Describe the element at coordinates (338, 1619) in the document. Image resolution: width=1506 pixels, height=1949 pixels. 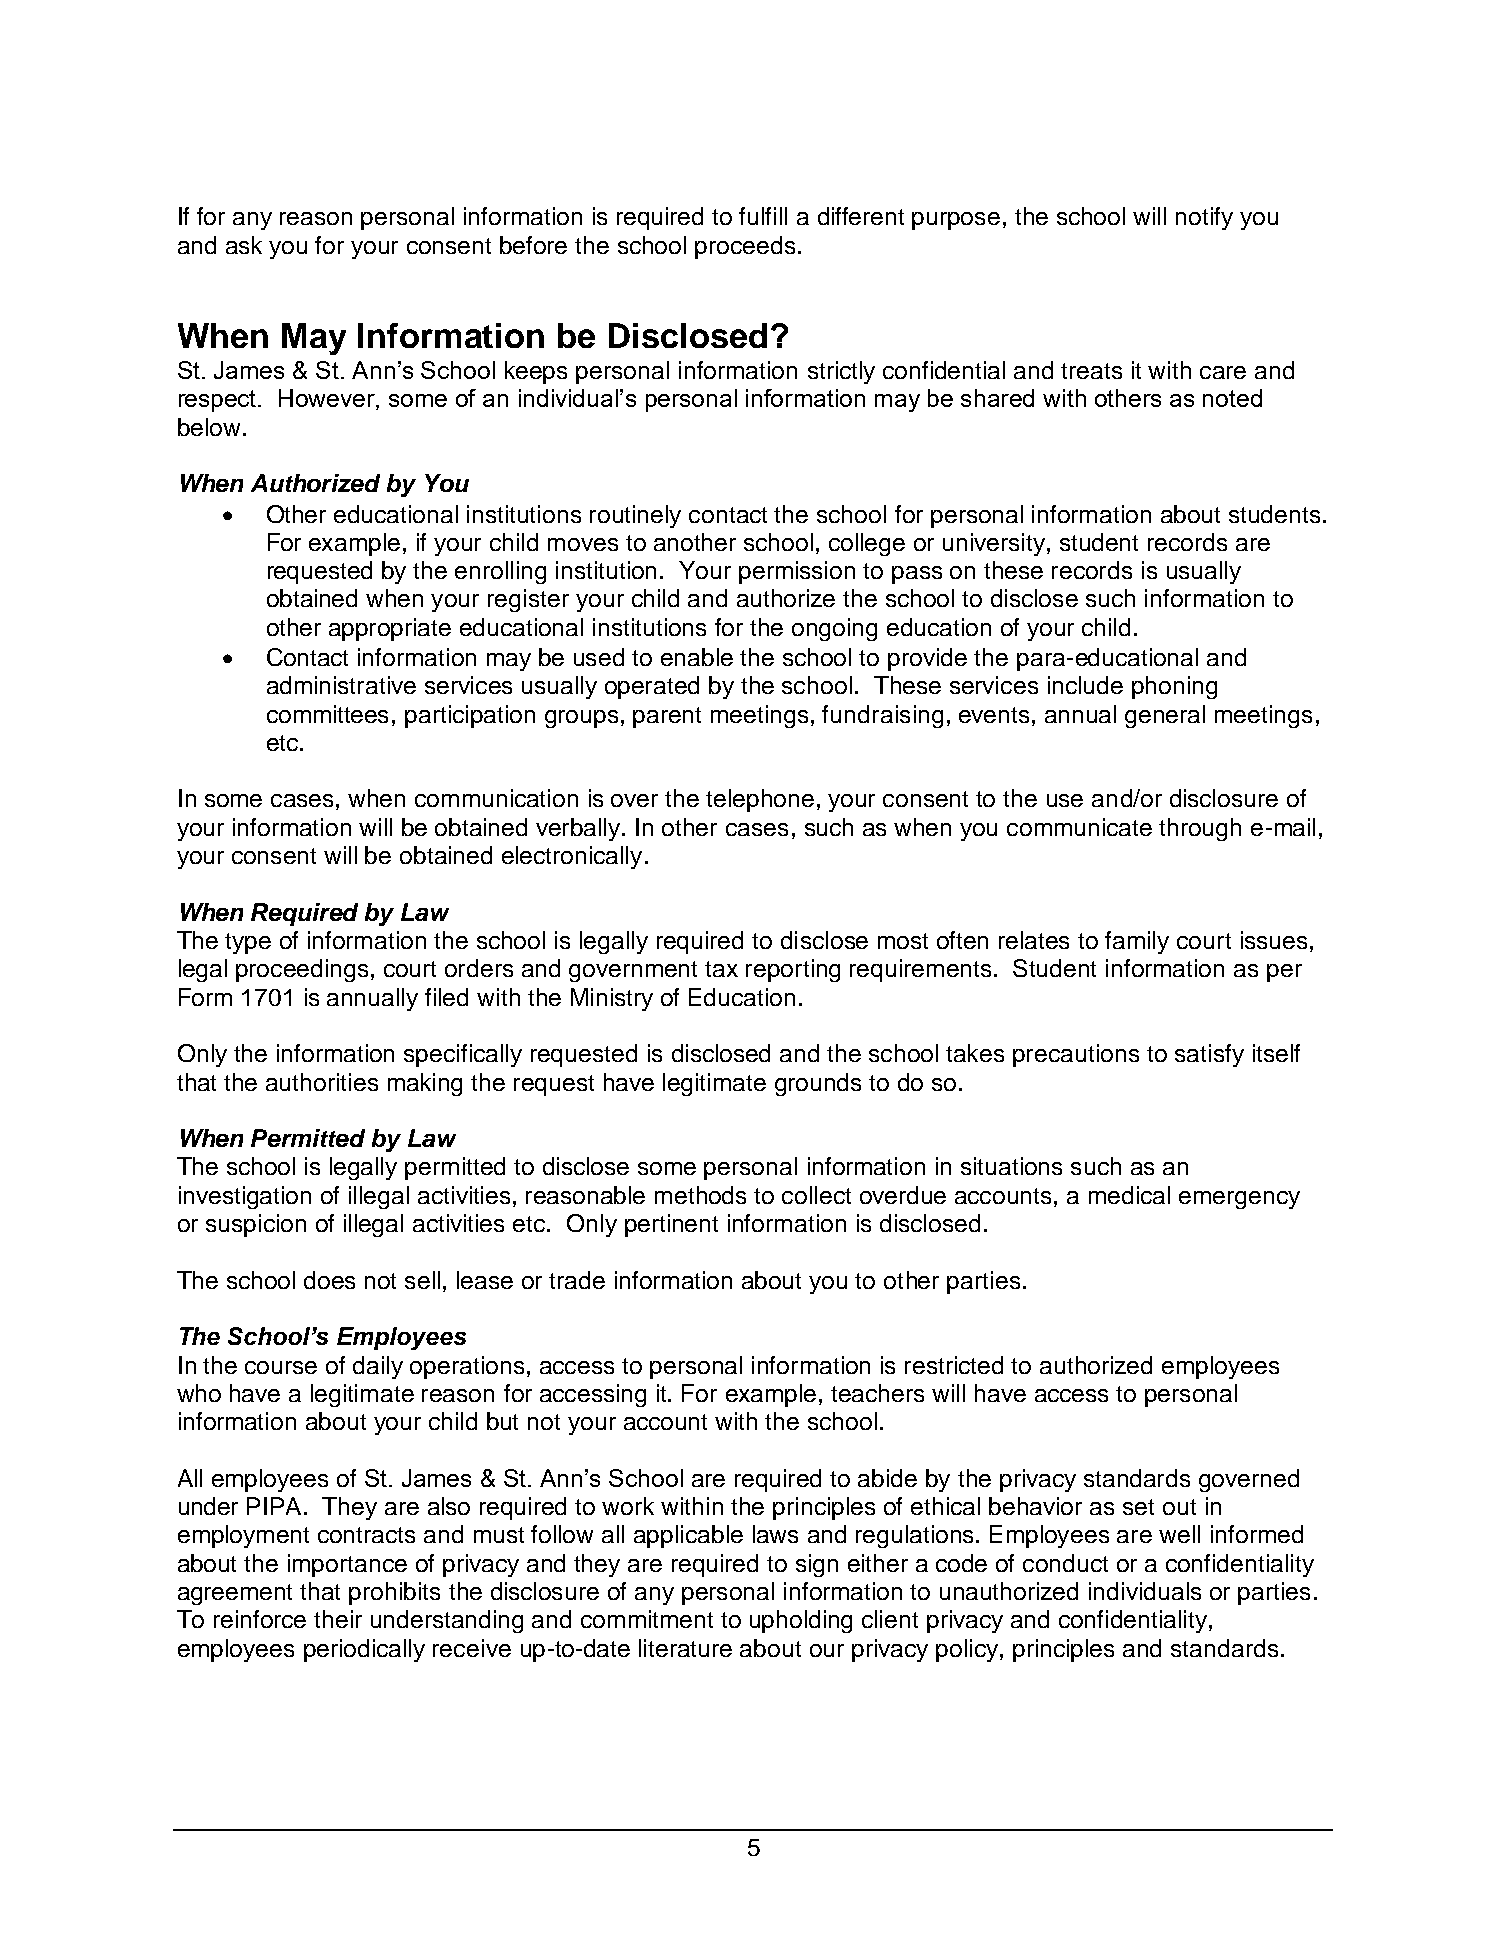
I see `their` at that location.
